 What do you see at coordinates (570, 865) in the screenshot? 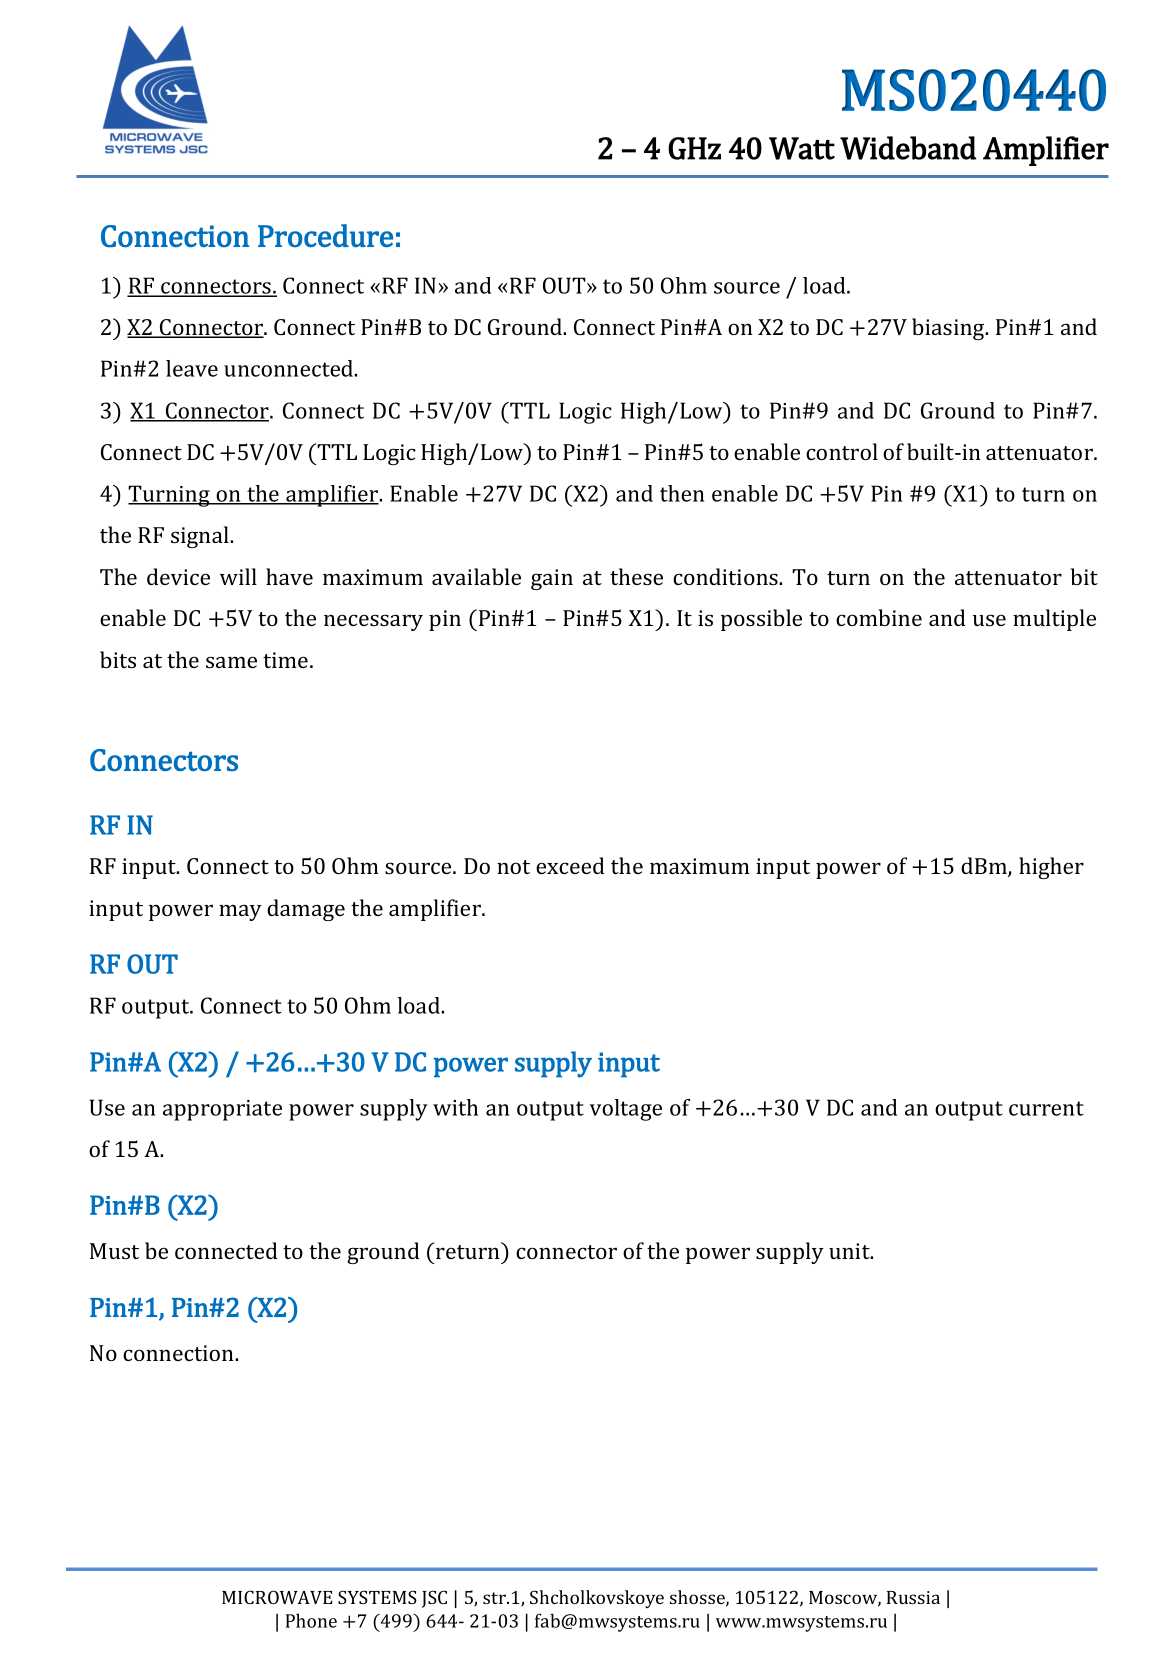
I see `exceed` at bounding box center [570, 865].
